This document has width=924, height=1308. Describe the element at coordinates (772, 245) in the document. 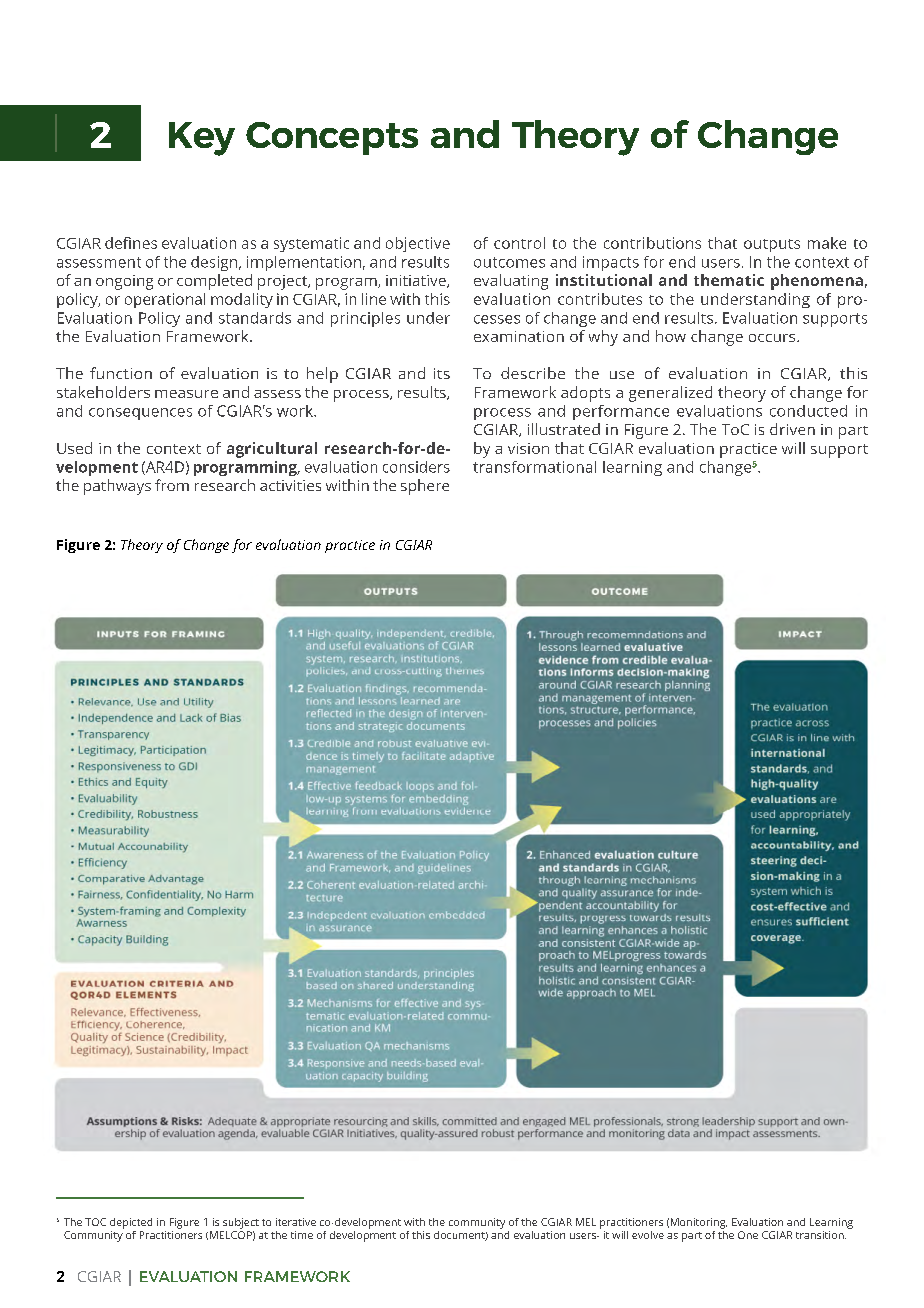

I see `outputs` at that location.
